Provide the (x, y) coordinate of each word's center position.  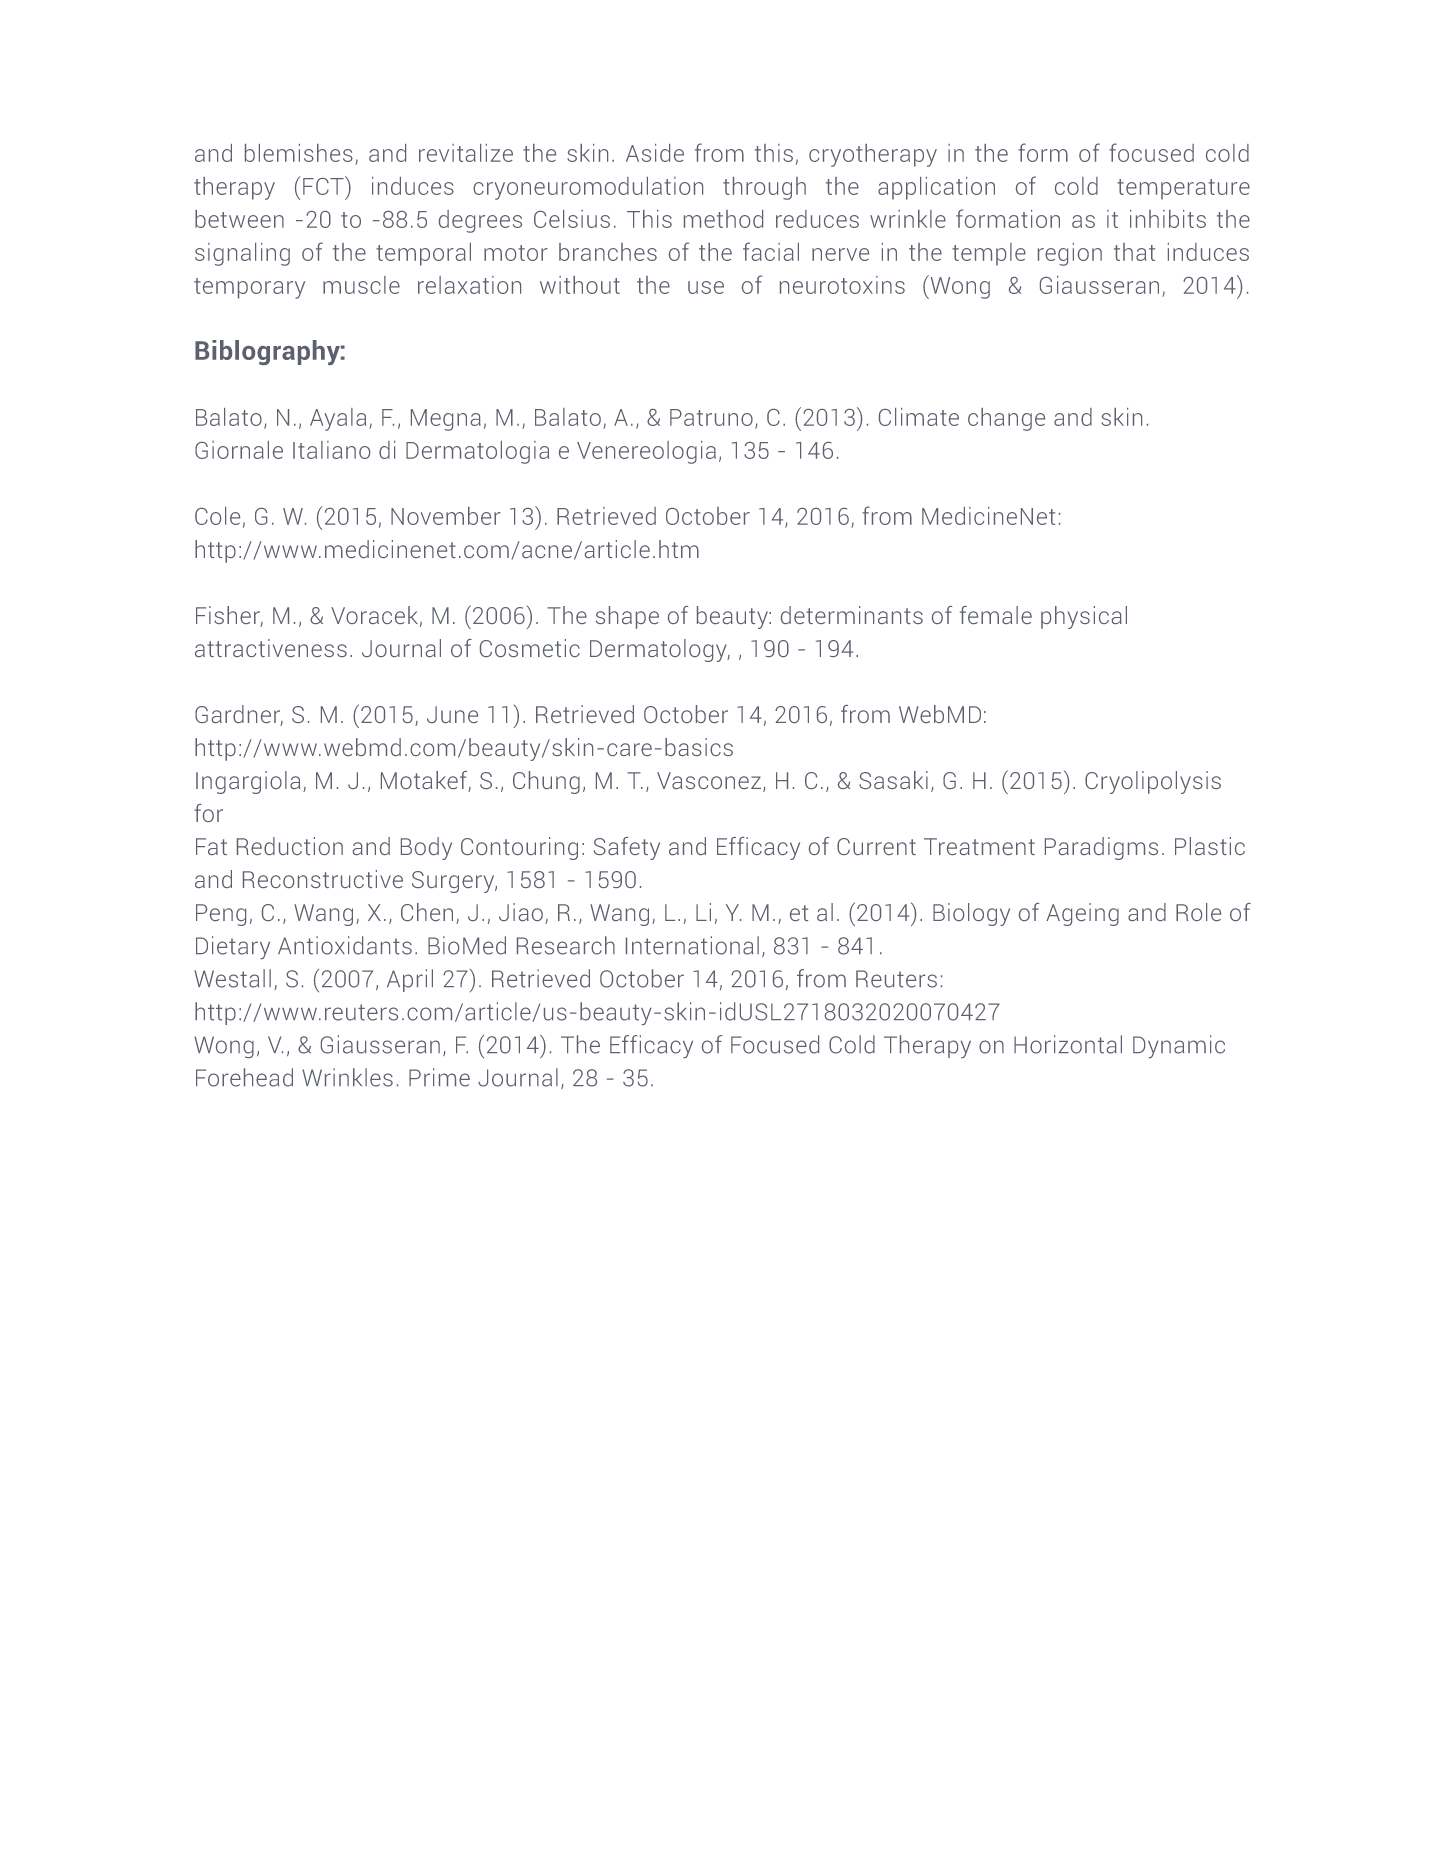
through (764, 188)
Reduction (290, 846)
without (580, 285)
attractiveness (271, 648)
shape (627, 617)
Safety (627, 848)
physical (1084, 617)
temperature (1183, 189)
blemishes (299, 153)
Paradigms (1101, 848)
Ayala (338, 419)
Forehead (244, 1077)
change (1006, 419)
